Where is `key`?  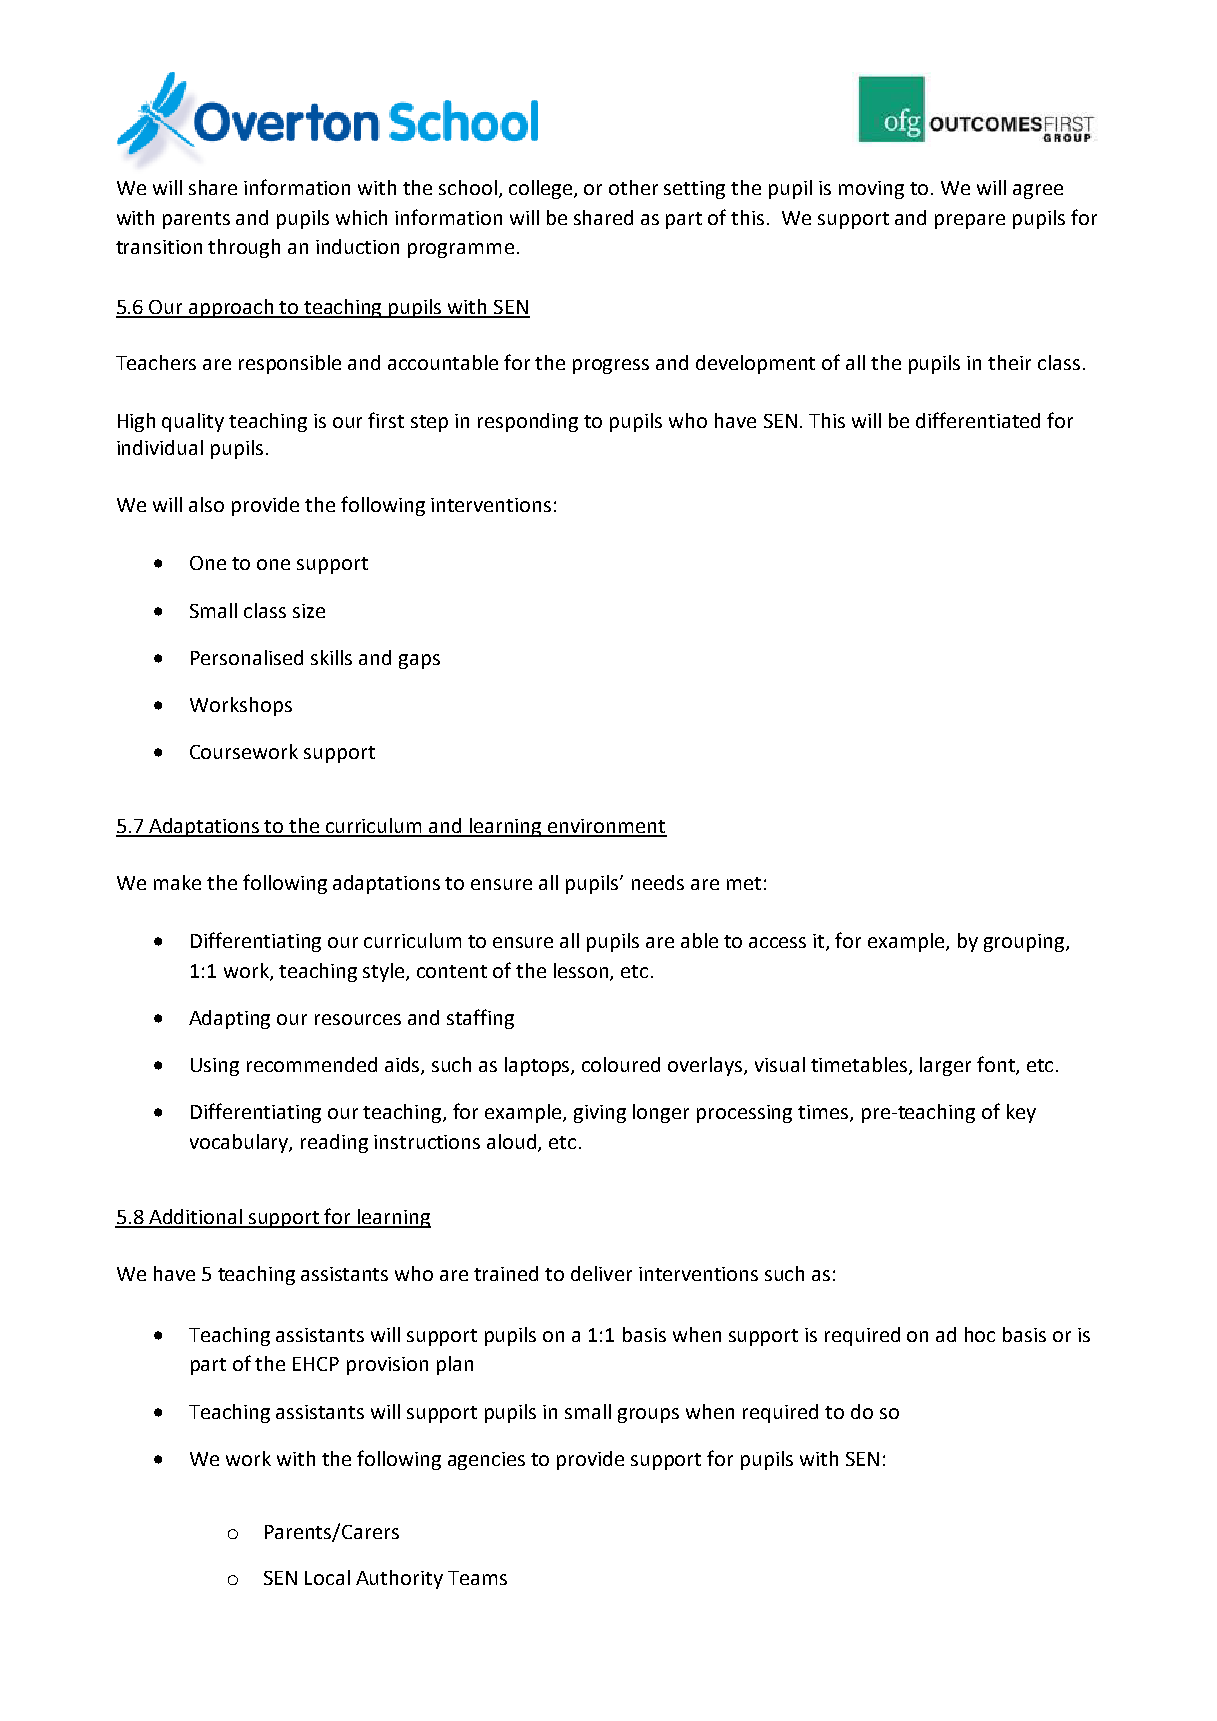
key is located at coordinates (1021, 1113).
